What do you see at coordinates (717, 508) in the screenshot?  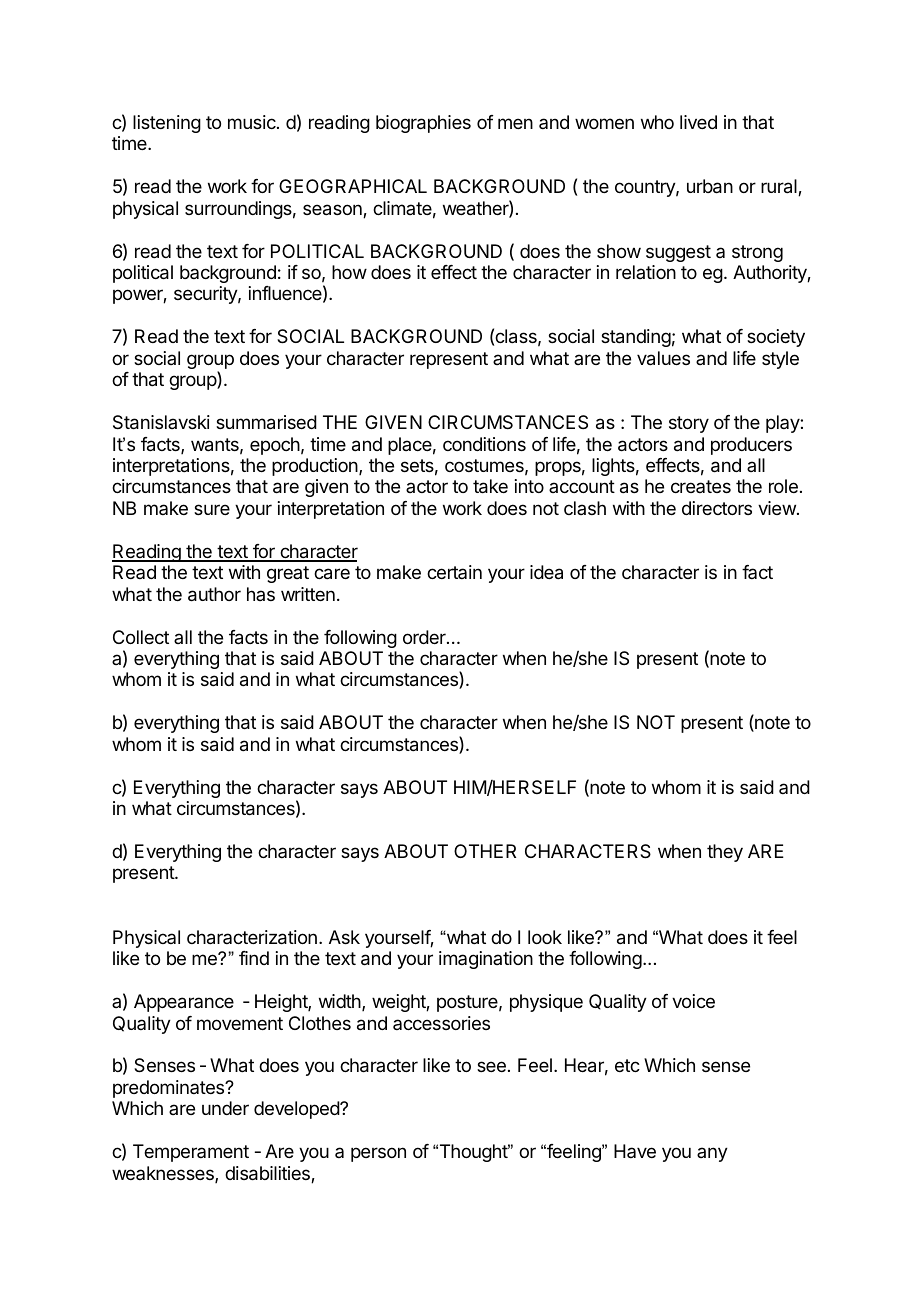 I see `directors` at bounding box center [717, 508].
